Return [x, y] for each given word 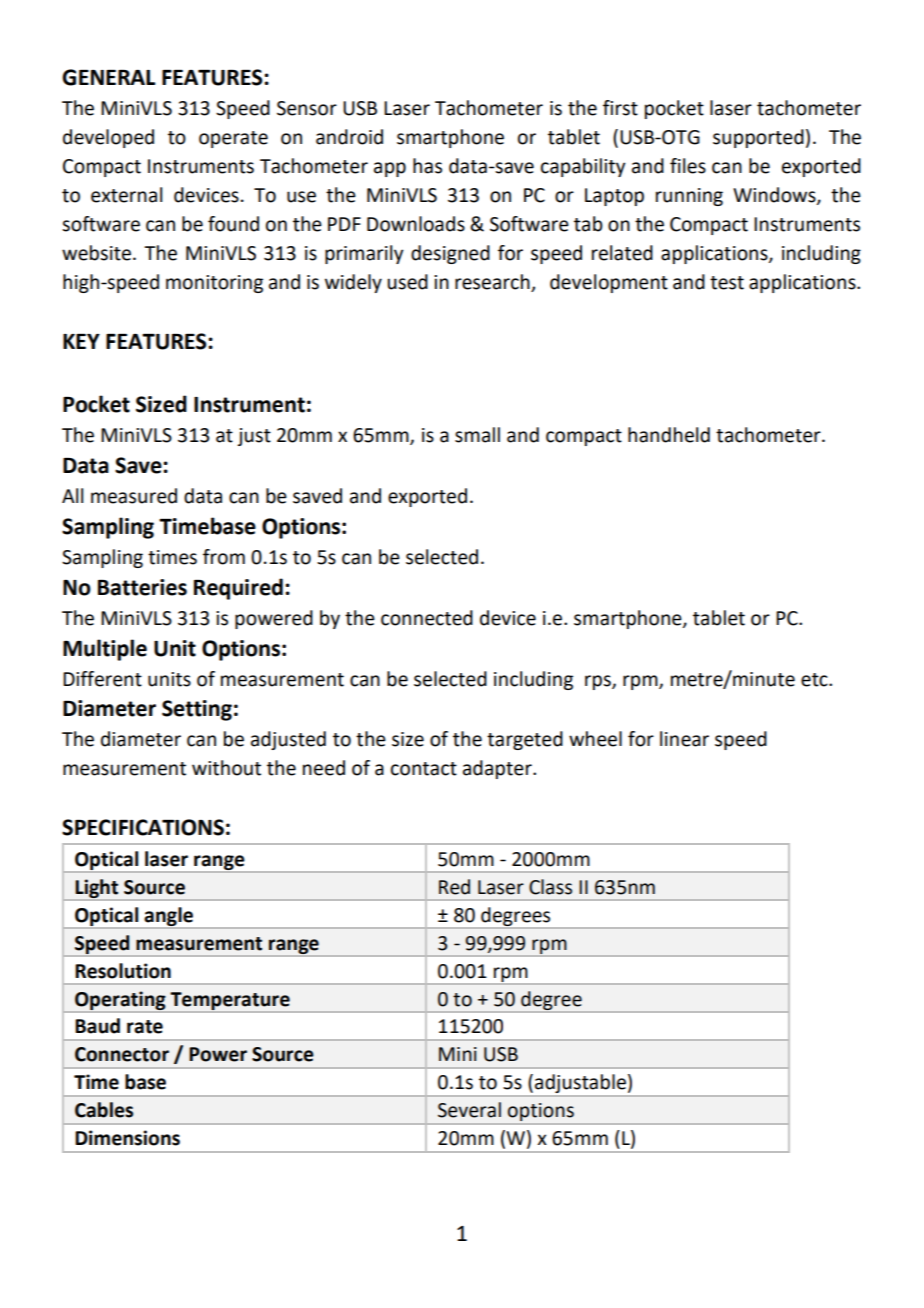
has [427, 166]
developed [108, 138]
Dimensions [127, 1138]
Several [469, 1110]
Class [550, 887]
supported [758, 138]
